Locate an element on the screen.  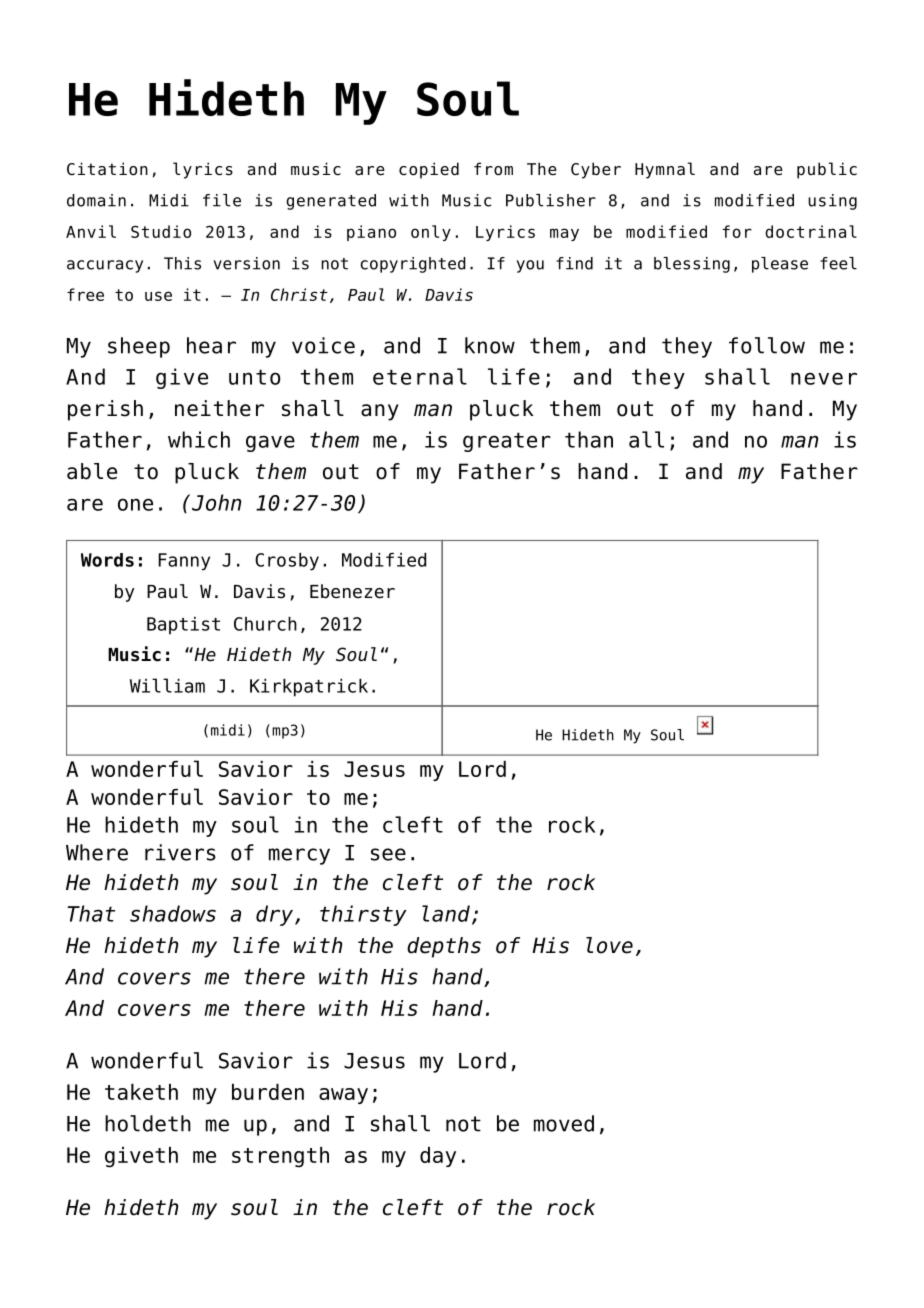
copied is located at coordinates (429, 170).
